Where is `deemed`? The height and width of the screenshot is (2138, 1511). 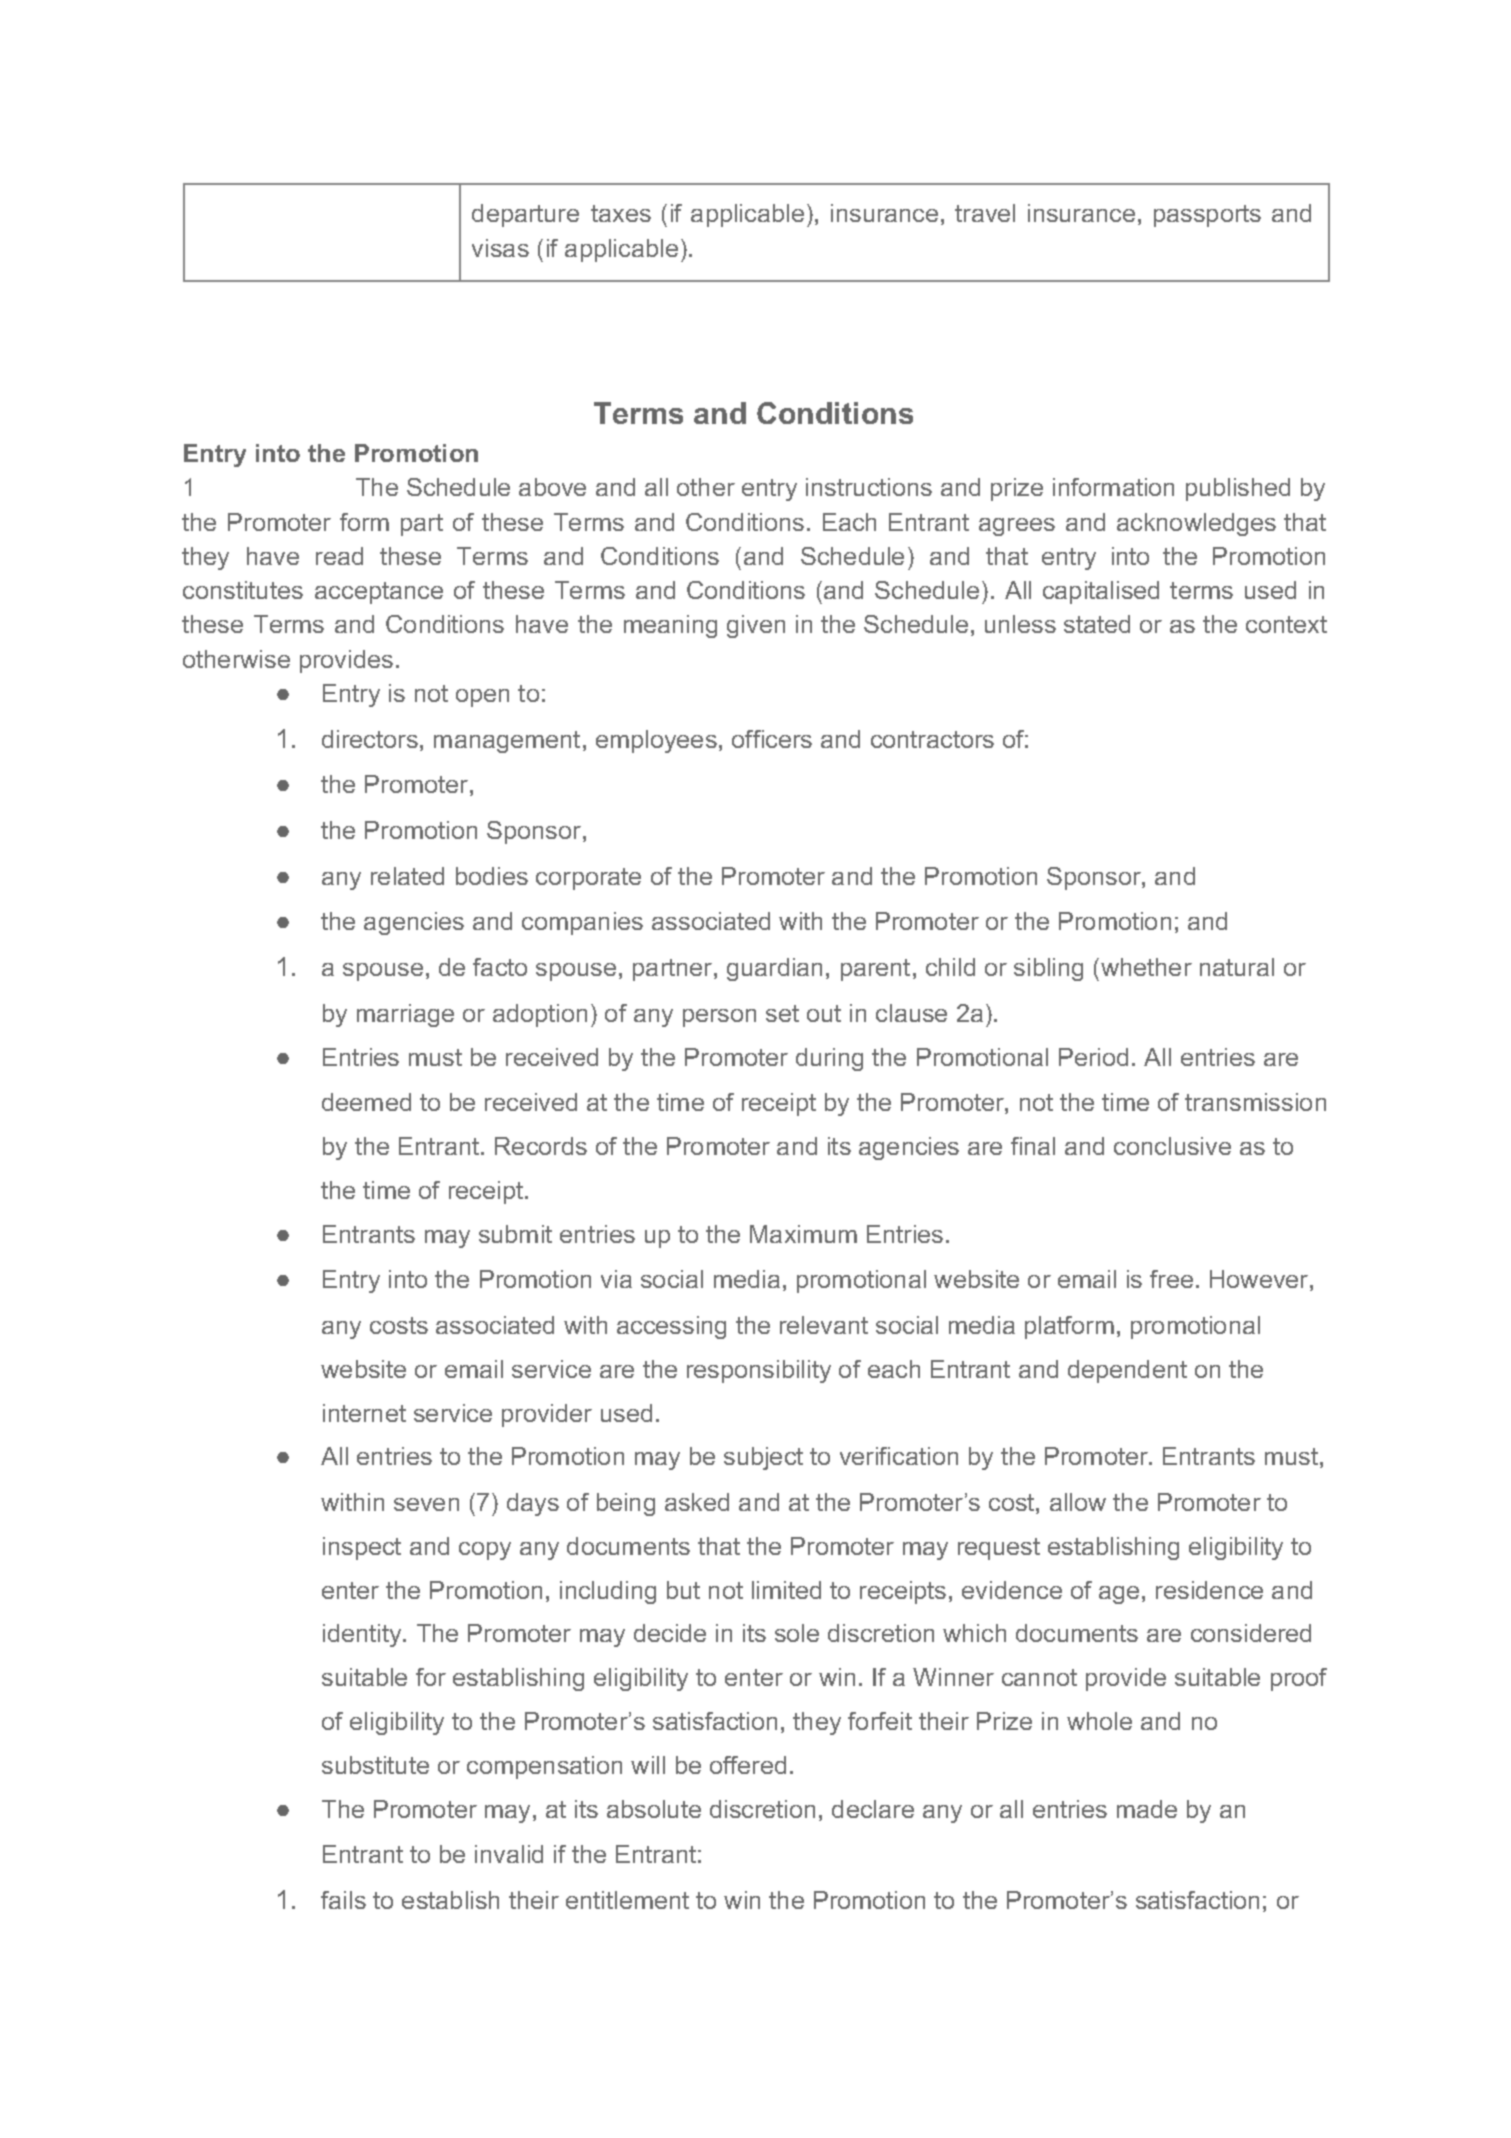
deemed is located at coordinates (366, 1102).
